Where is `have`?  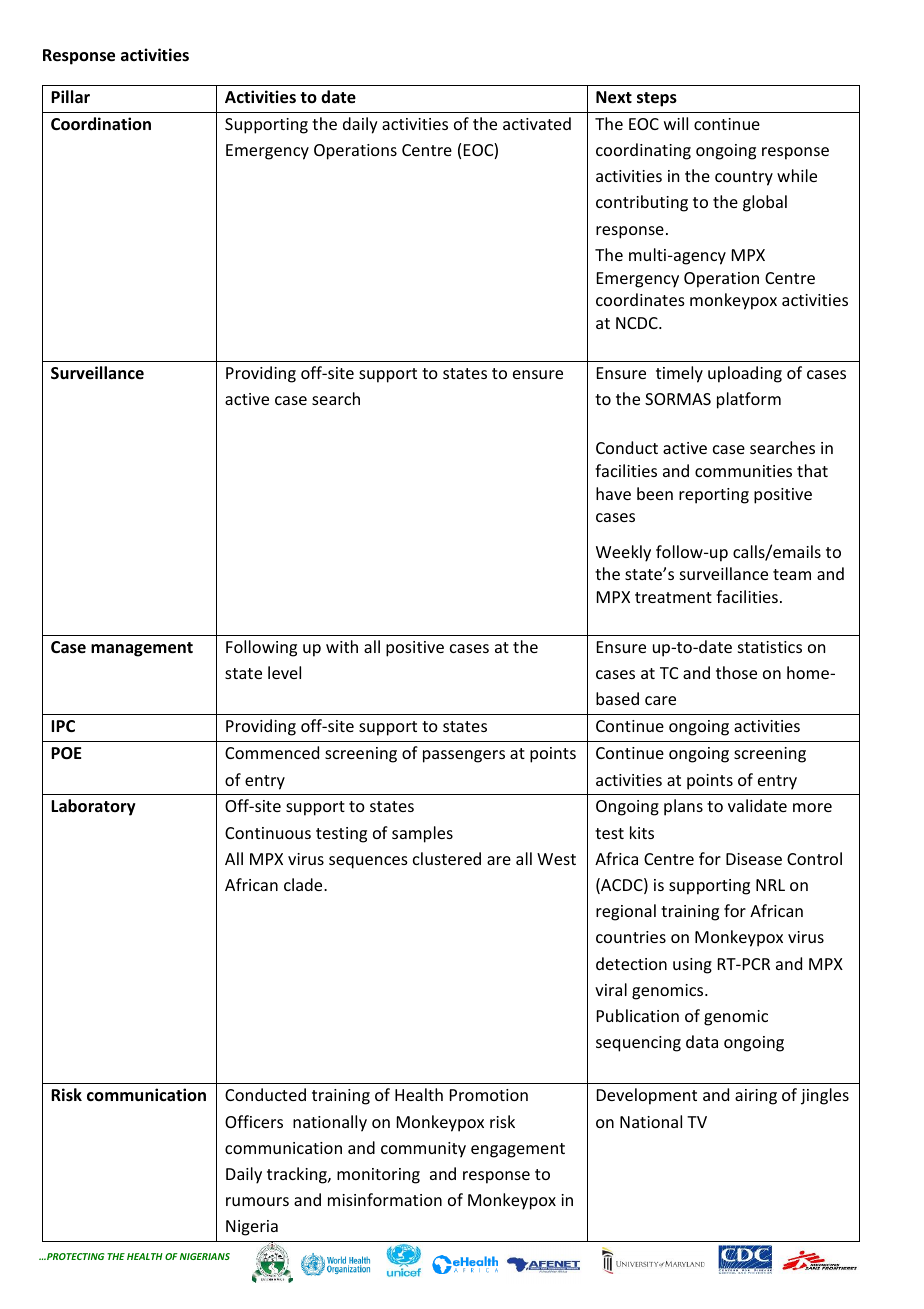 have is located at coordinates (613, 493).
